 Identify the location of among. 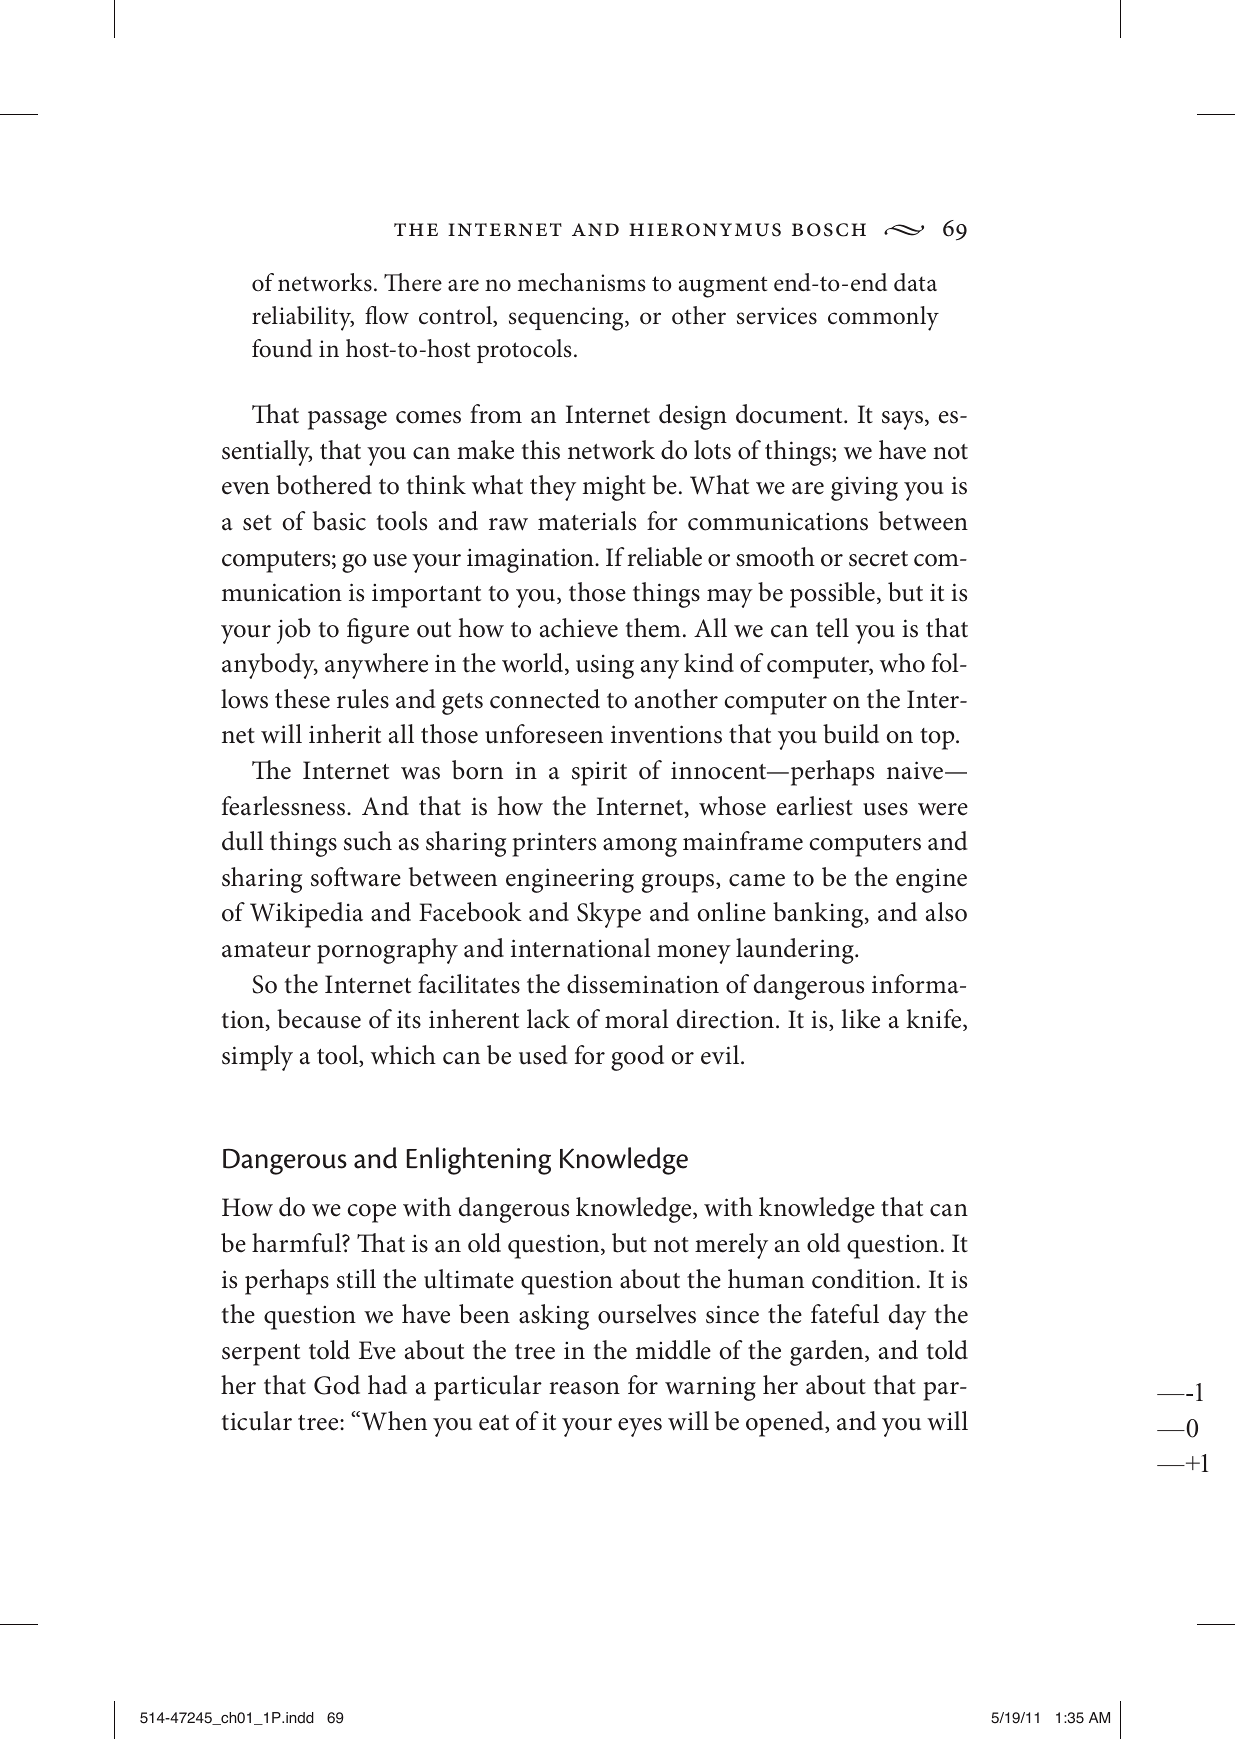
(640, 847).
